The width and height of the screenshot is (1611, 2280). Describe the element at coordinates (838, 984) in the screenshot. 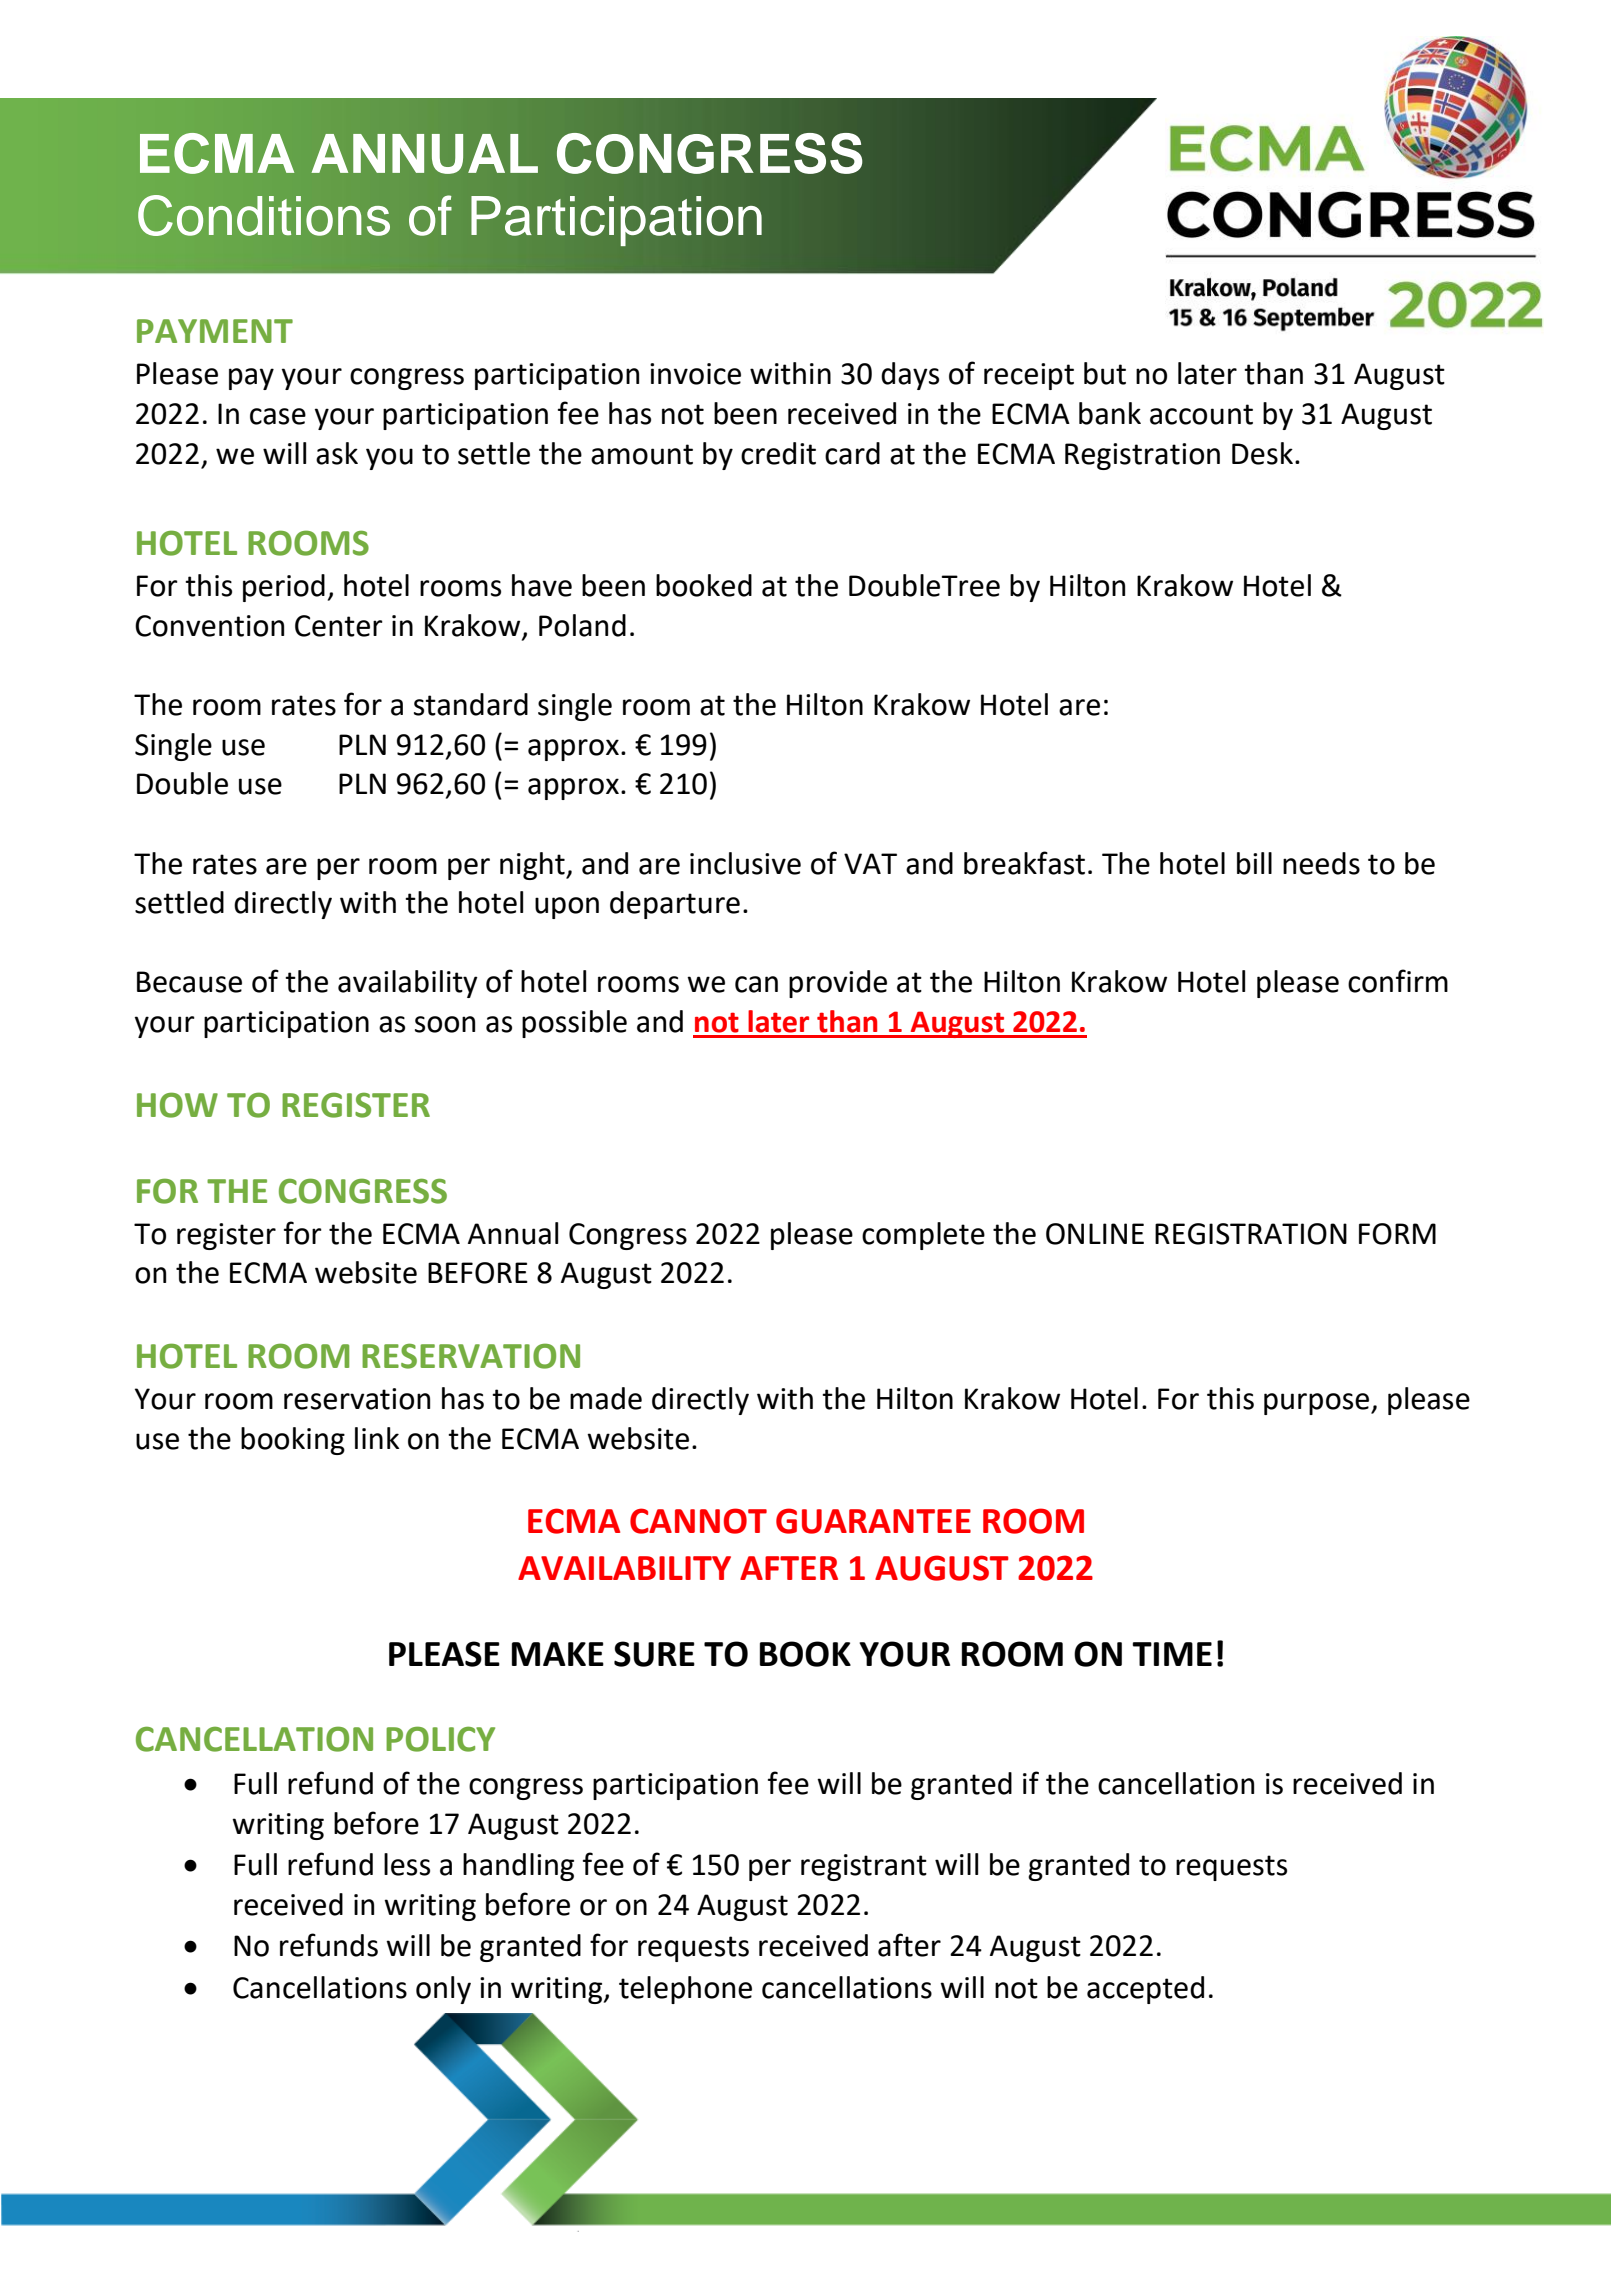

I see `provide` at that location.
